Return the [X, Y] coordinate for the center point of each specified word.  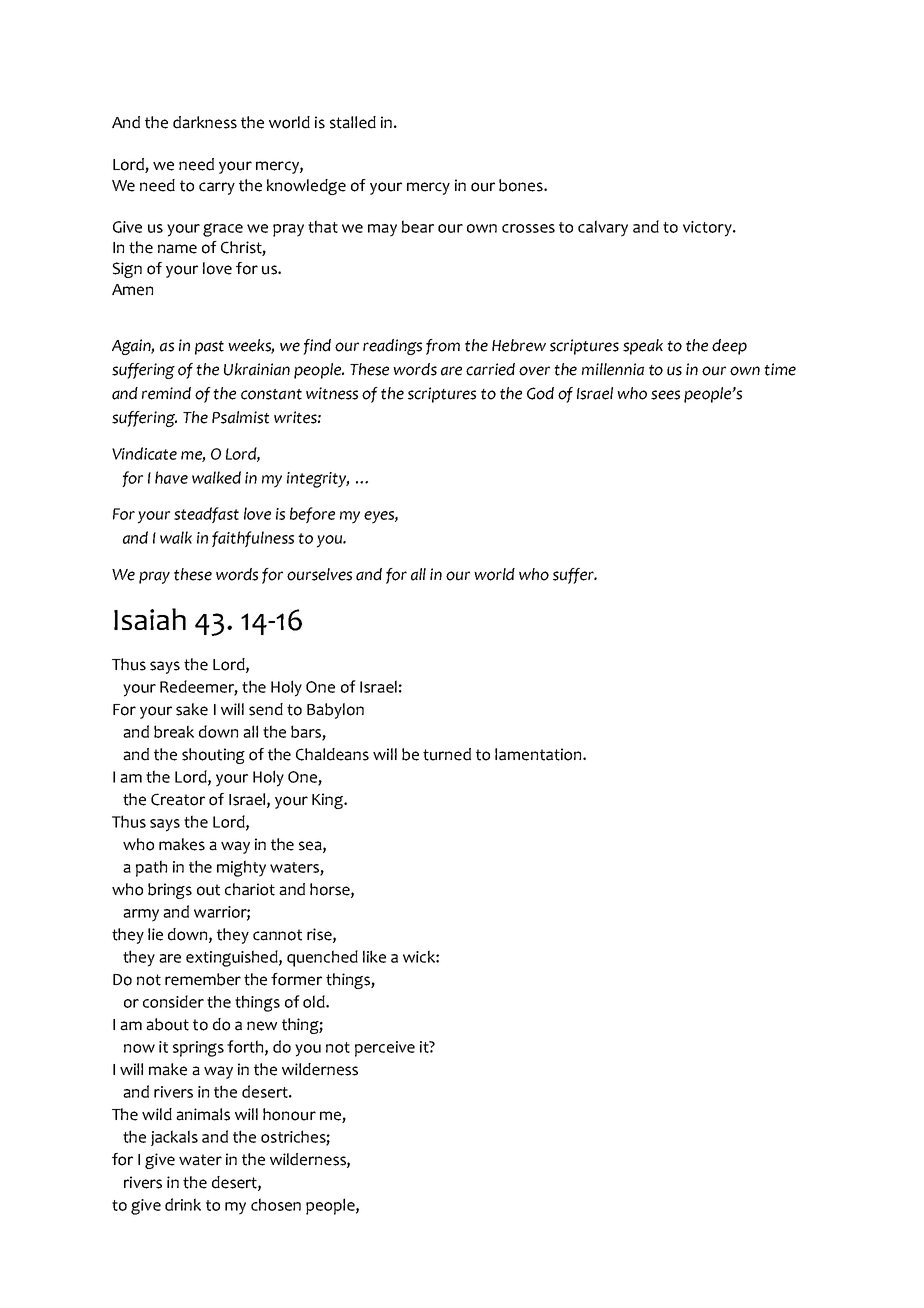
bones [522, 185]
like [374, 956]
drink [183, 1204]
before [312, 515]
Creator [178, 799]
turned [447, 754]
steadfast [206, 515]
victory [708, 229]
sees [665, 395]
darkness [205, 122]
